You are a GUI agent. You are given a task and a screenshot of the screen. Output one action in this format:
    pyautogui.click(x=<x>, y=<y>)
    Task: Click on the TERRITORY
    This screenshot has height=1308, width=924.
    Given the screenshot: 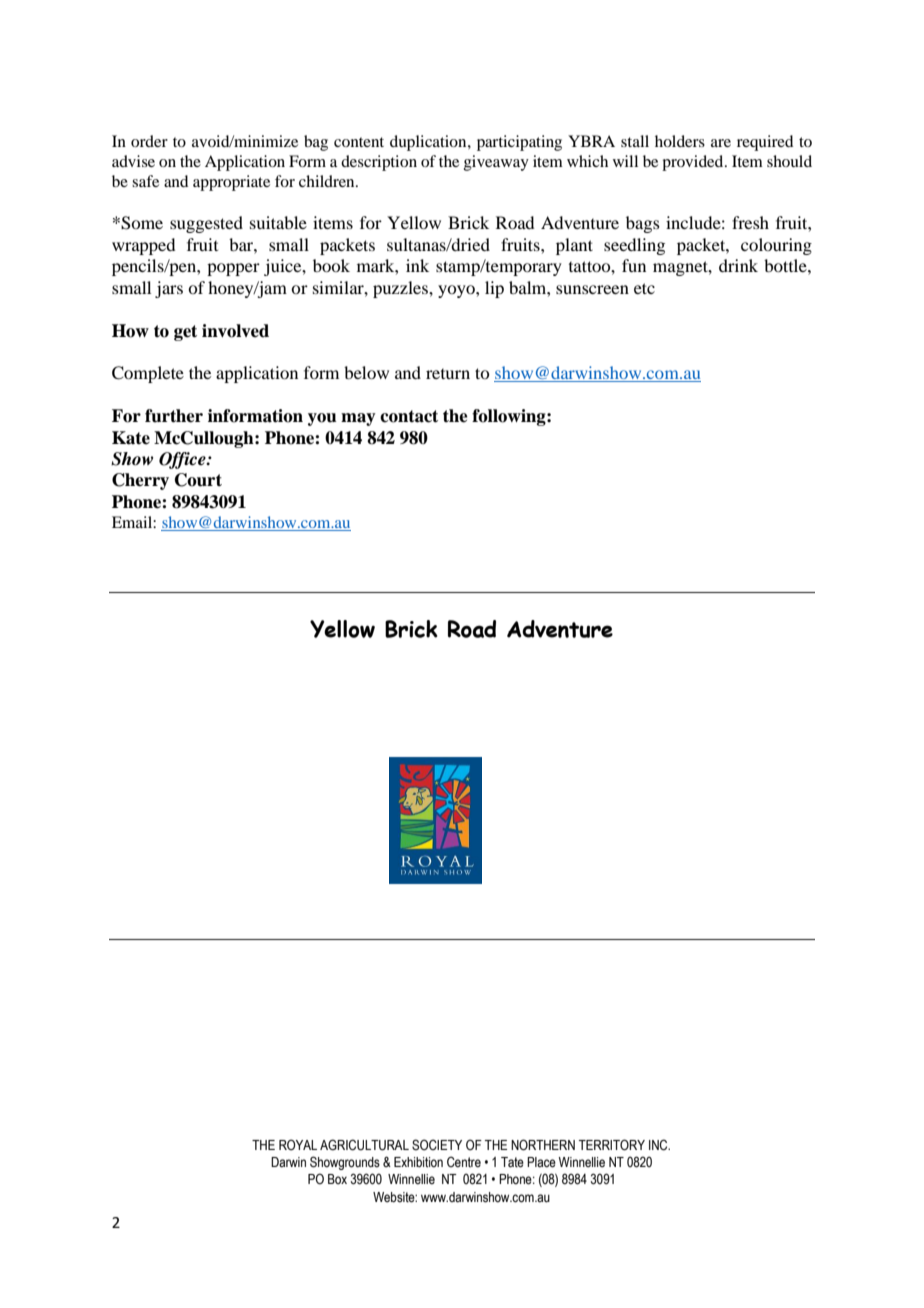 What is the action you would take?
    pyautogui.click(x=612, y=1145)
